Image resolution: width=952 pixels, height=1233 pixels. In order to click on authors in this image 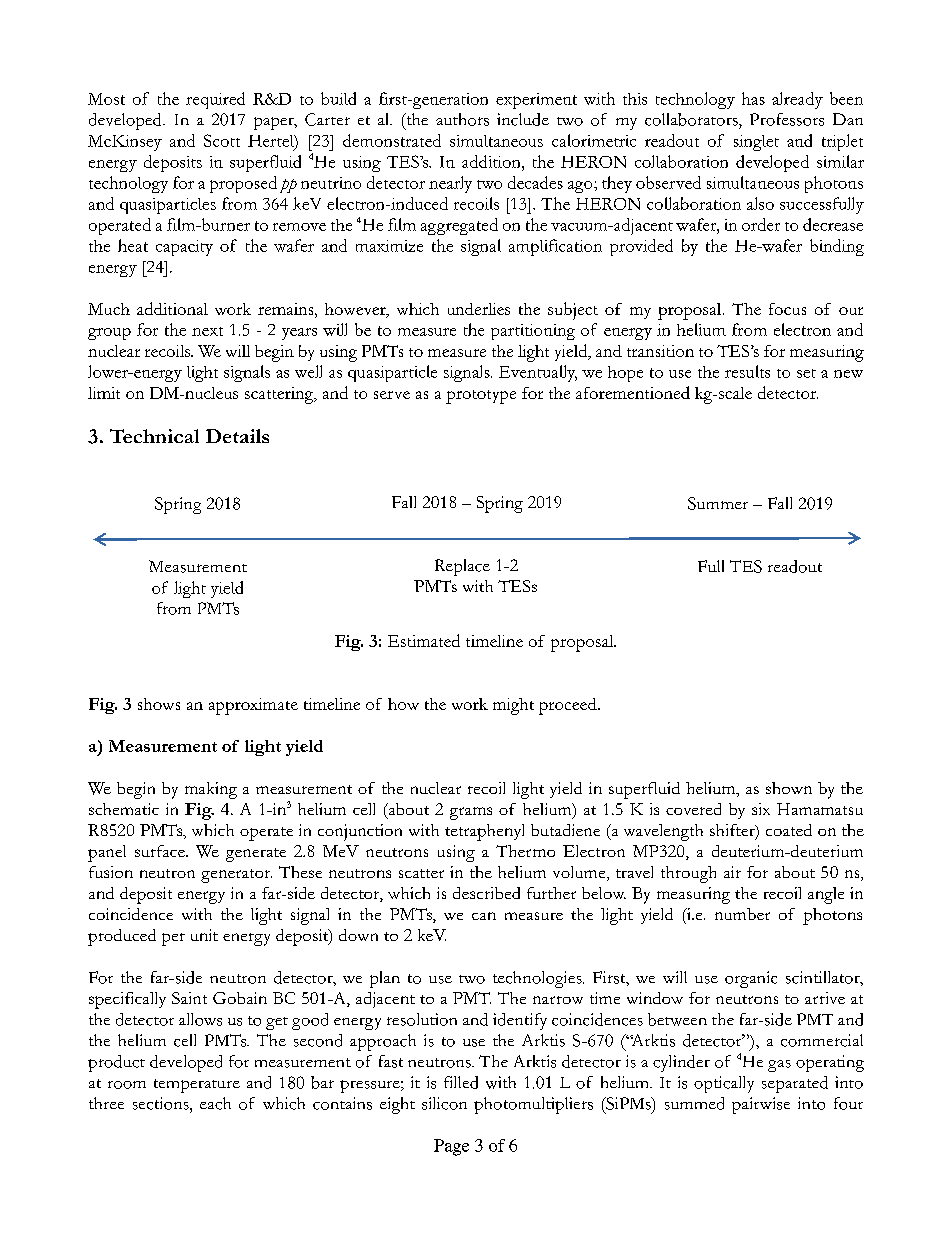, I will do `click(462, 119)`.
